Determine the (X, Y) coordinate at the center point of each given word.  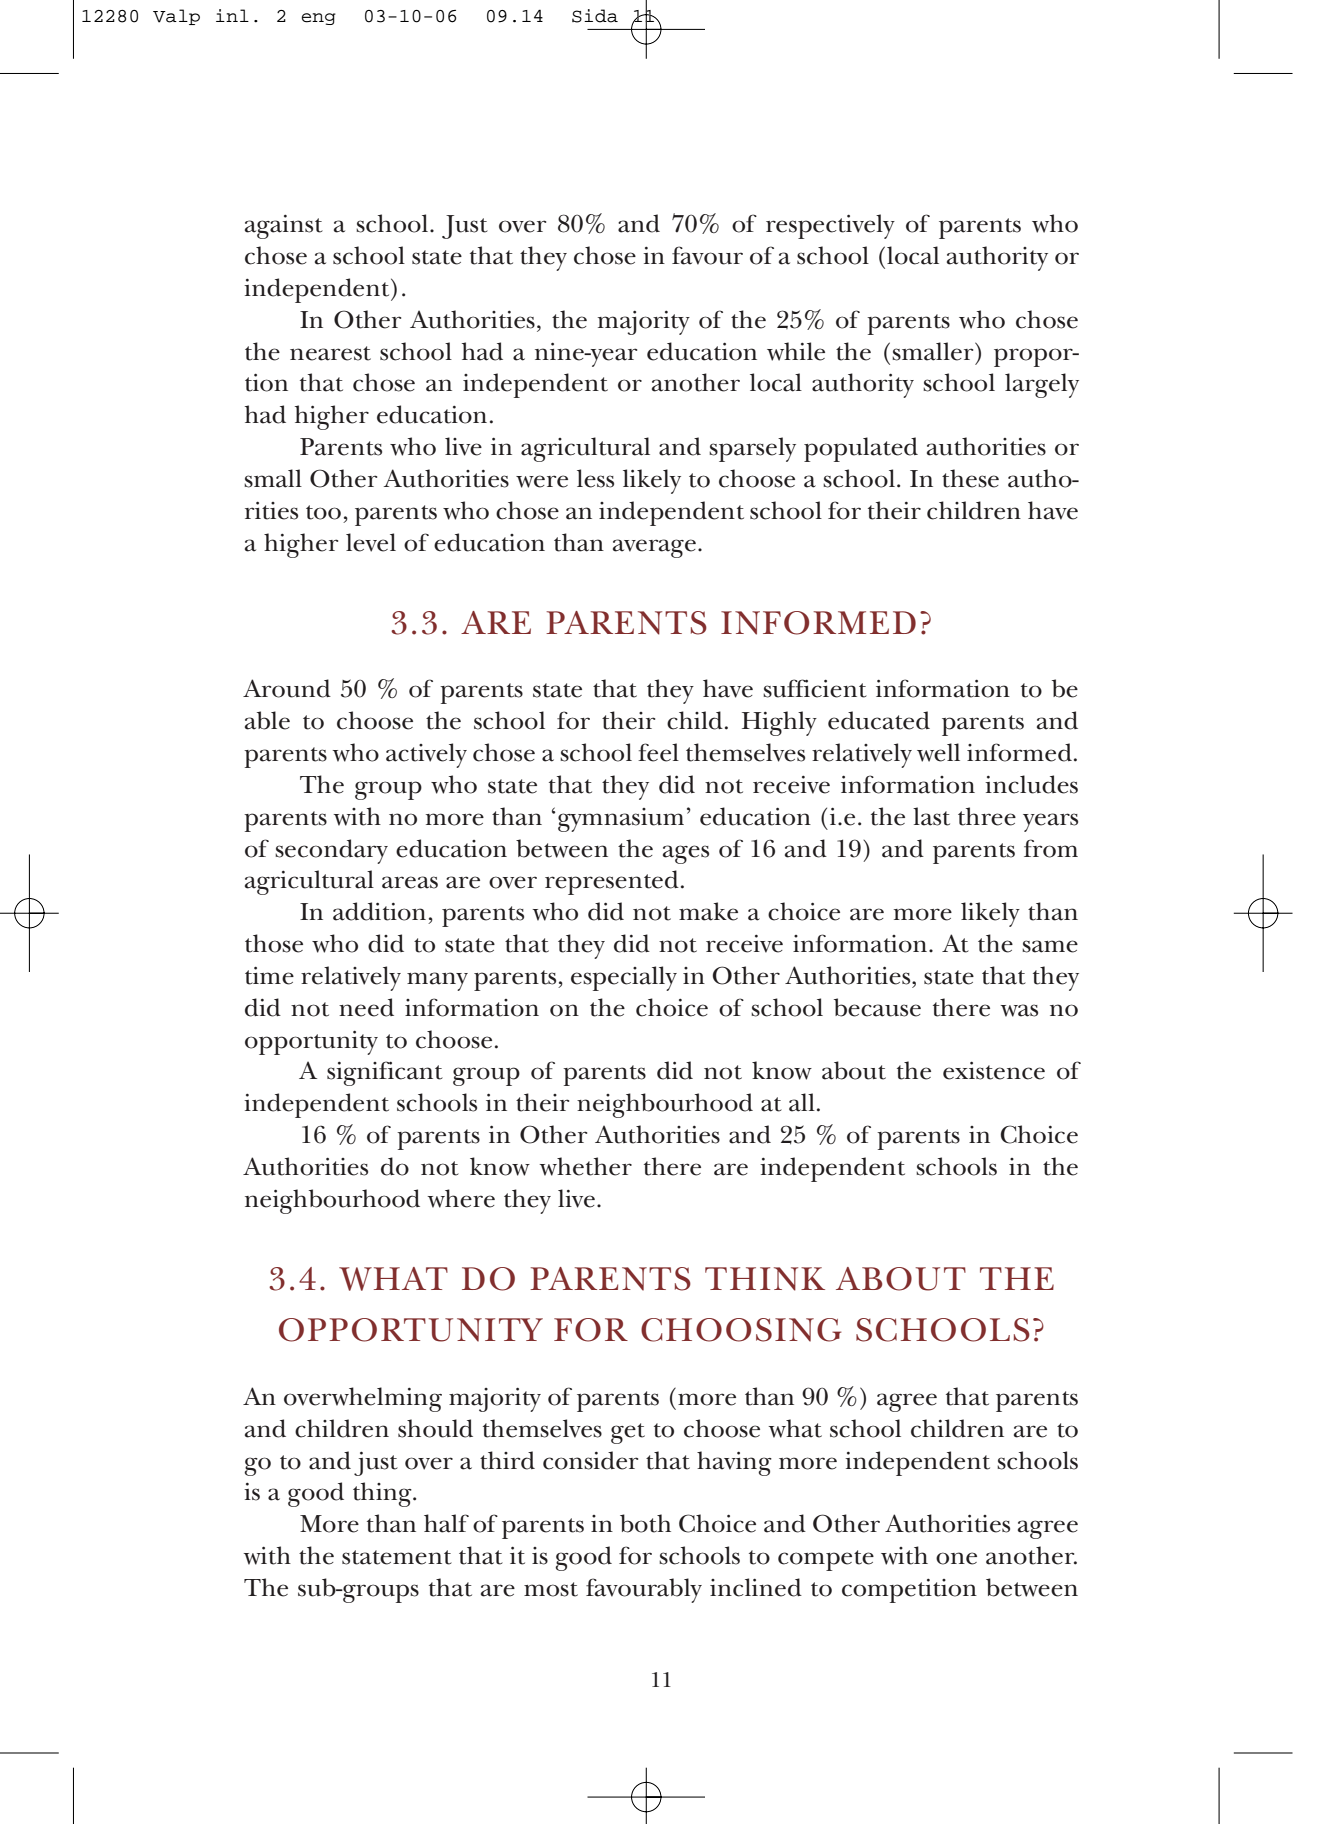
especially (624, 978)
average (654, 548)
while (796, 351)
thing (383, 1494)
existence (994, 1070)
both (645, 1523)
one (956, 1558)
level (371, 542)
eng (318, 19)
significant (385, 1073)
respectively (830, 226)
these (970, 478)
